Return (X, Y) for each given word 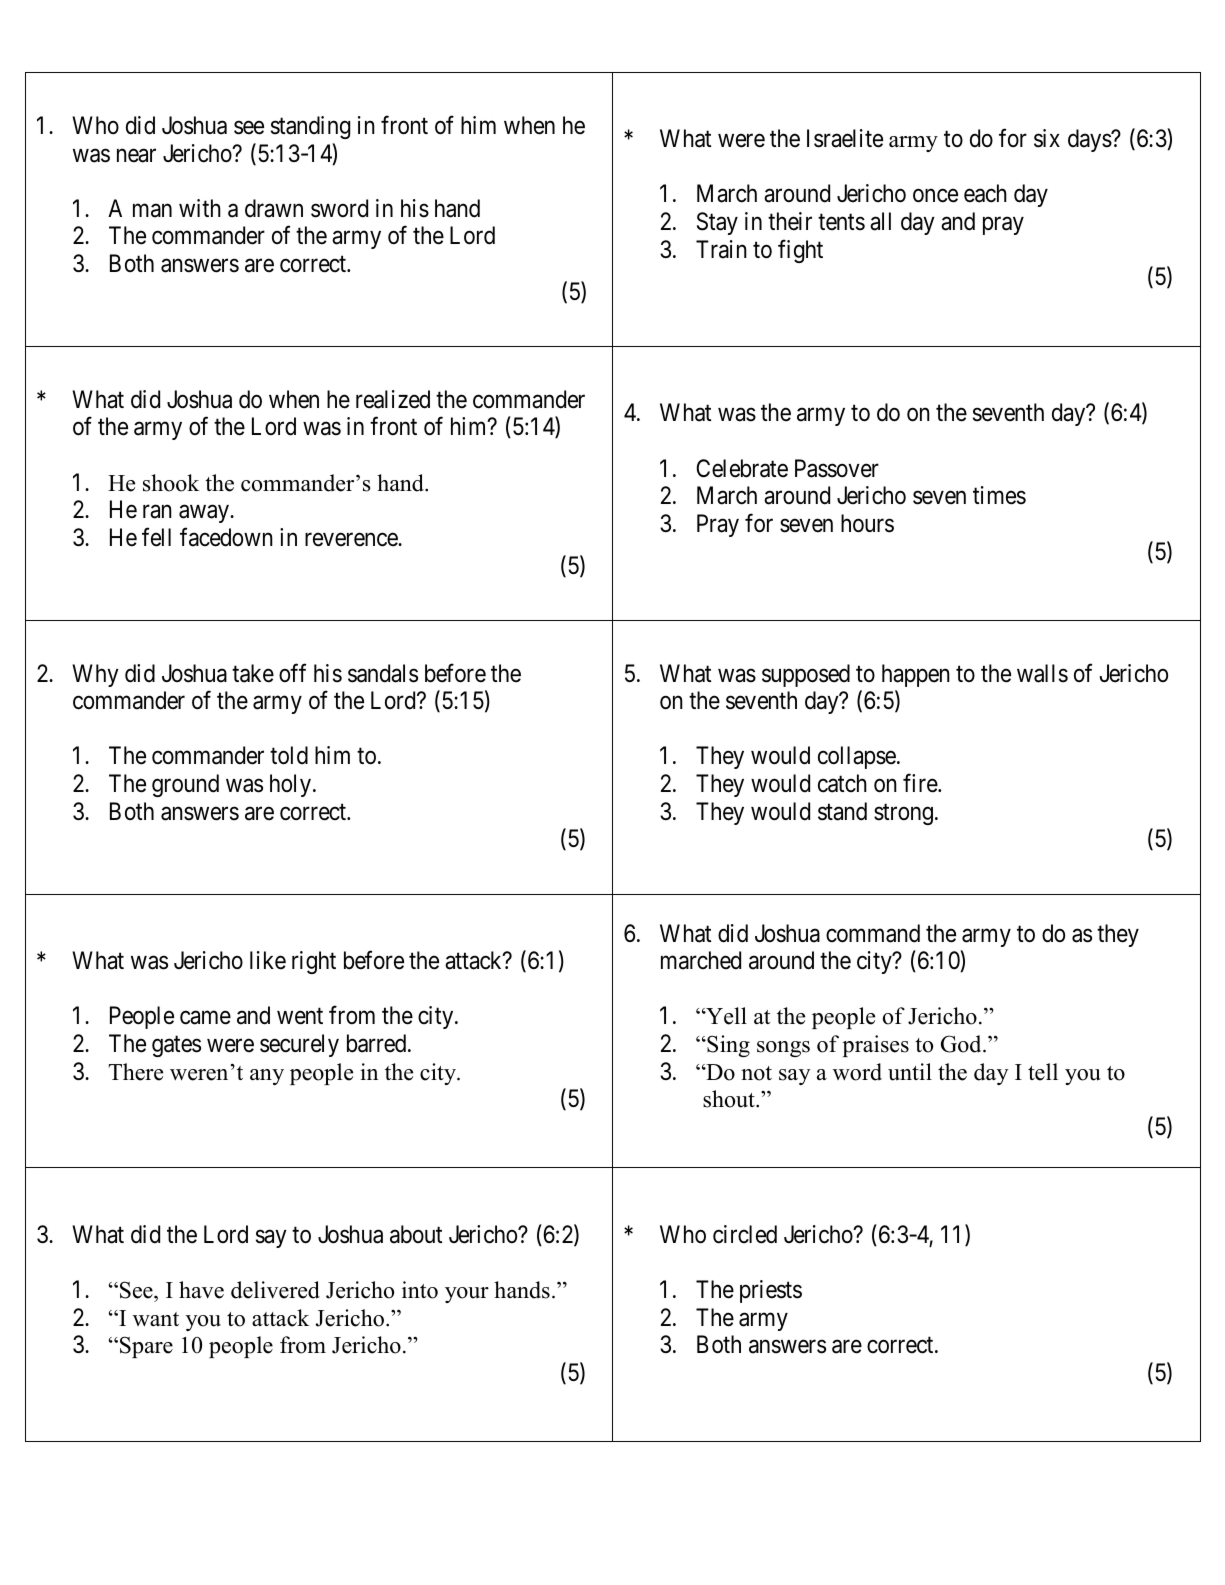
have (201, 1290)
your (467, 1295)
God (962, 1044)
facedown (226, 537)
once (935, 196)
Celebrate (742, 468)
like (268, 960)
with (200, 208)
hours (867, 523)
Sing (727, 1046)
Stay (717, 223)
